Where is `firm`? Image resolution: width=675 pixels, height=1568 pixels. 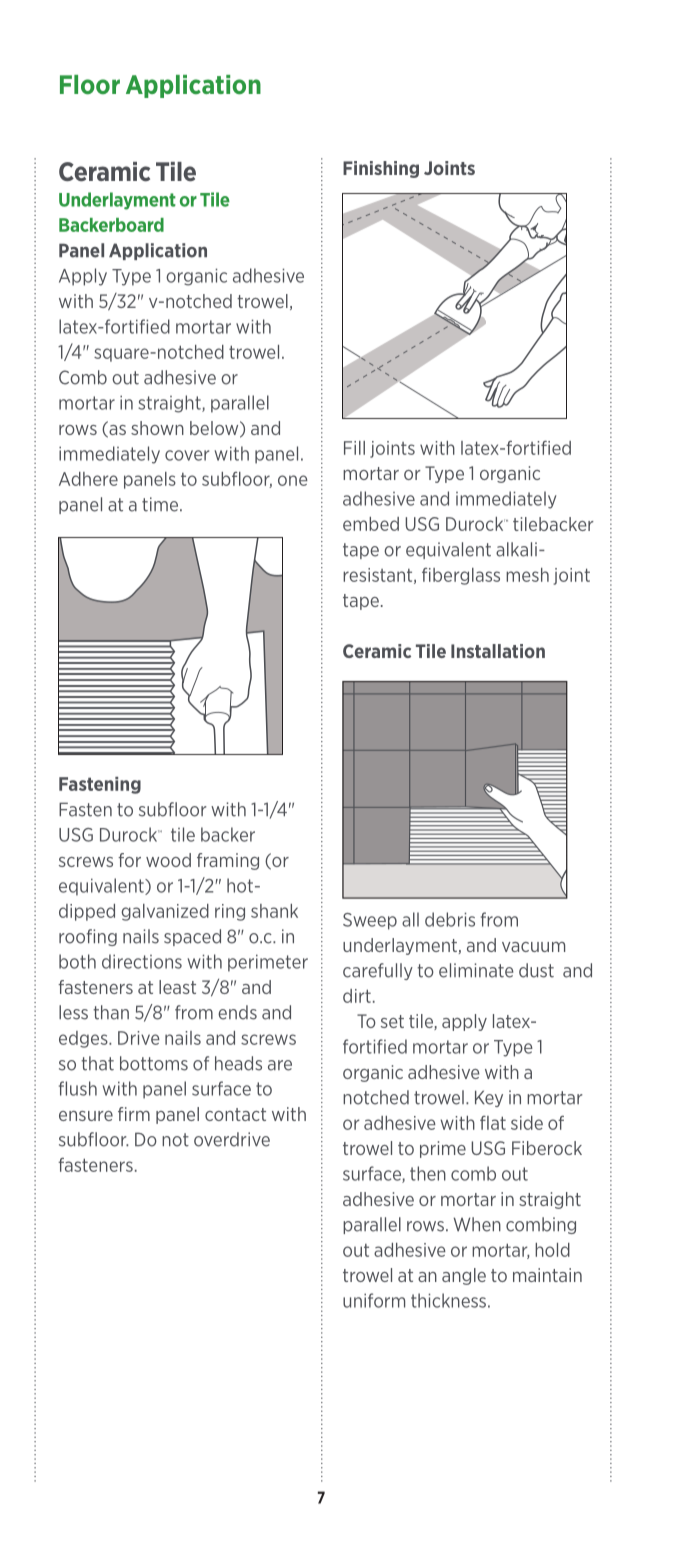
firm is located at coordinates (134, 1114).
